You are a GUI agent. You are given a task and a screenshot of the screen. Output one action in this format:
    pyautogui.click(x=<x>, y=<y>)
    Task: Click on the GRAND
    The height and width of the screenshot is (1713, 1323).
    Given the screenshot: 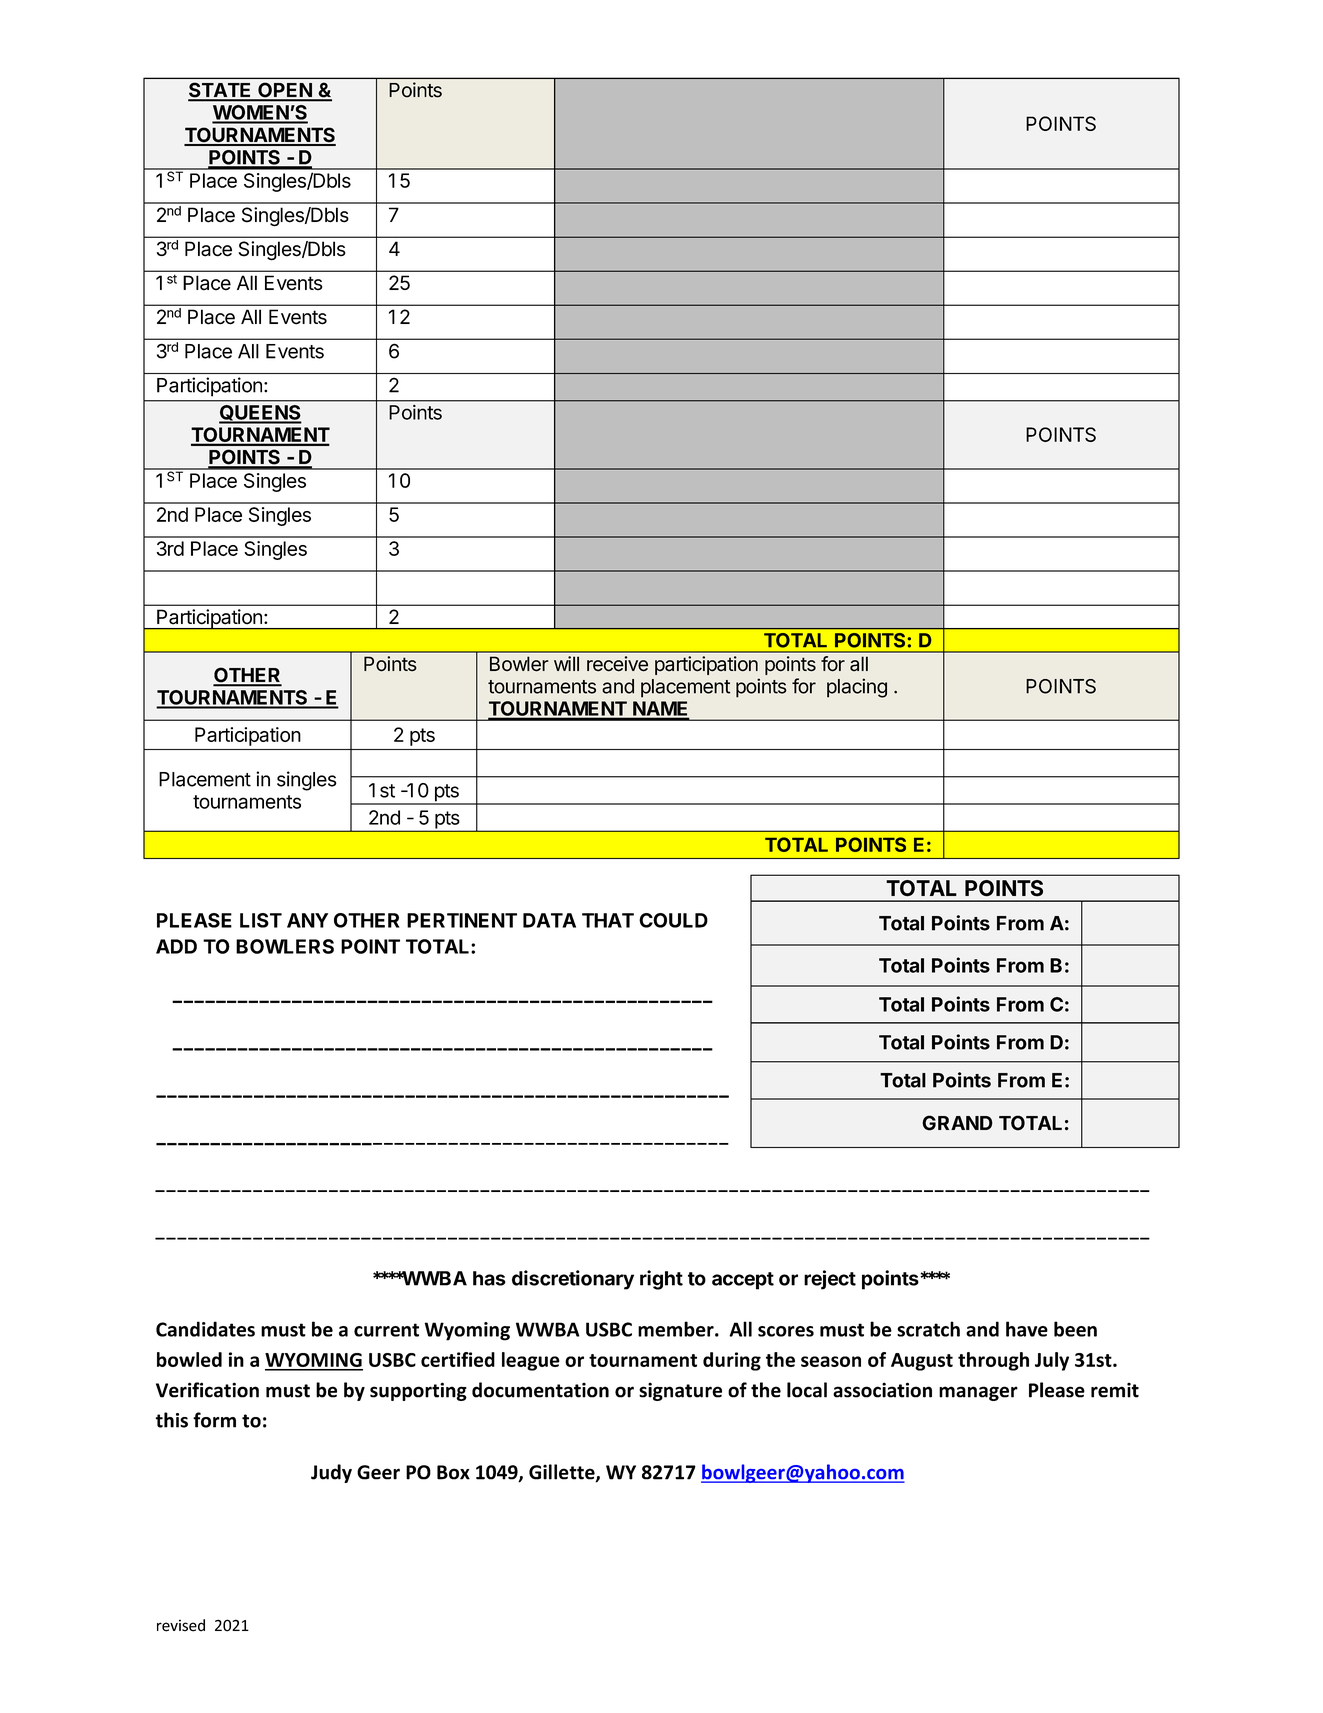 What is the action you would take?
    pyautogui.click(x=957, y=1123)
